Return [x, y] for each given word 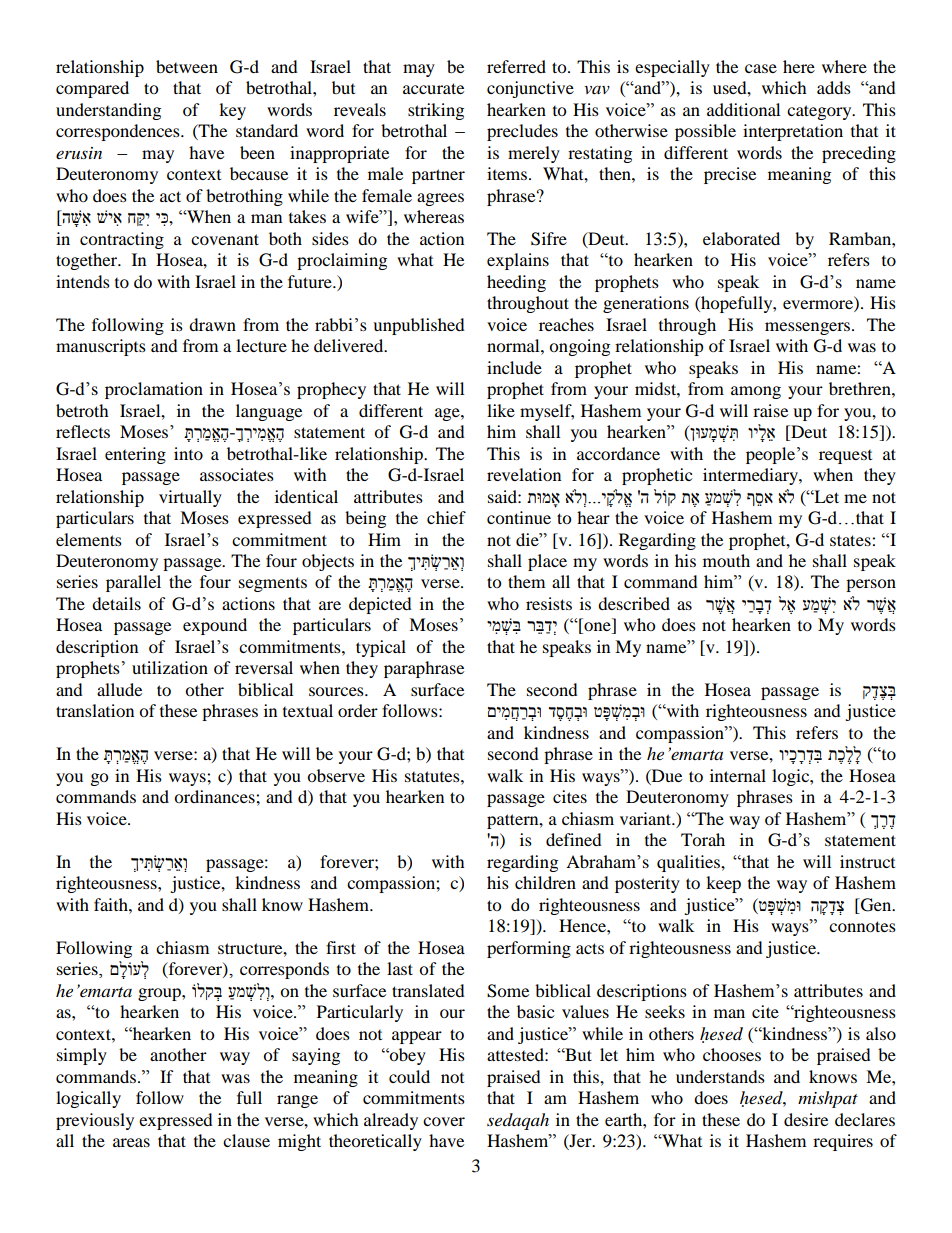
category [820, 112]
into [188, 453]
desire [806, 1119]
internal [738, 775]
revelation [524, 474]
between [187, 66]
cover [444, 1121]
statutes [433, 776]
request [845, 457]
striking [436, 111]
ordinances [215, 796]
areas [131, 1142]
